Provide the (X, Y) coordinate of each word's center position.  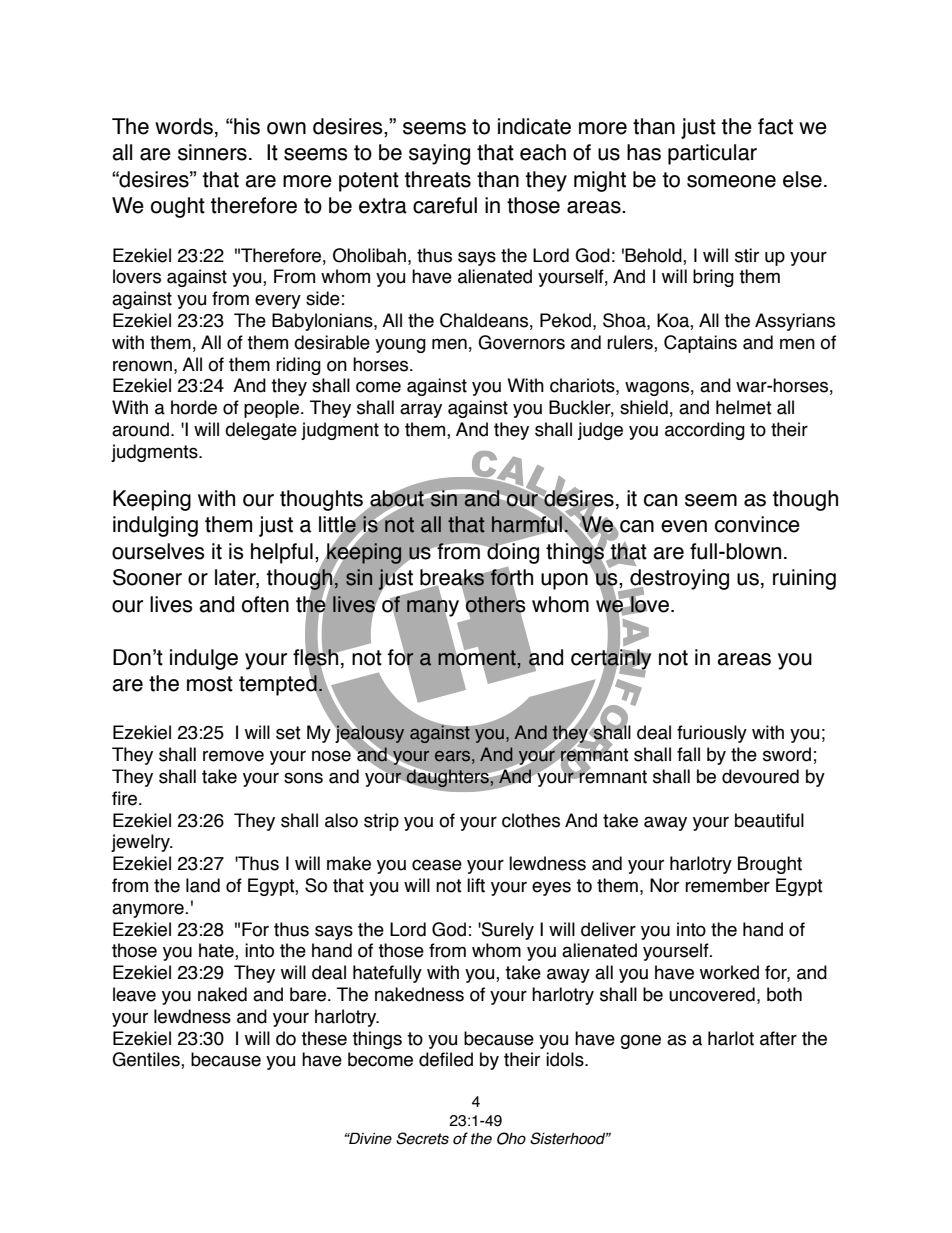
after (778, 1038)
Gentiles (147, 1060)
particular (712, 154)
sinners (212, 152)
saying (439, 154)
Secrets (422, 1138)
